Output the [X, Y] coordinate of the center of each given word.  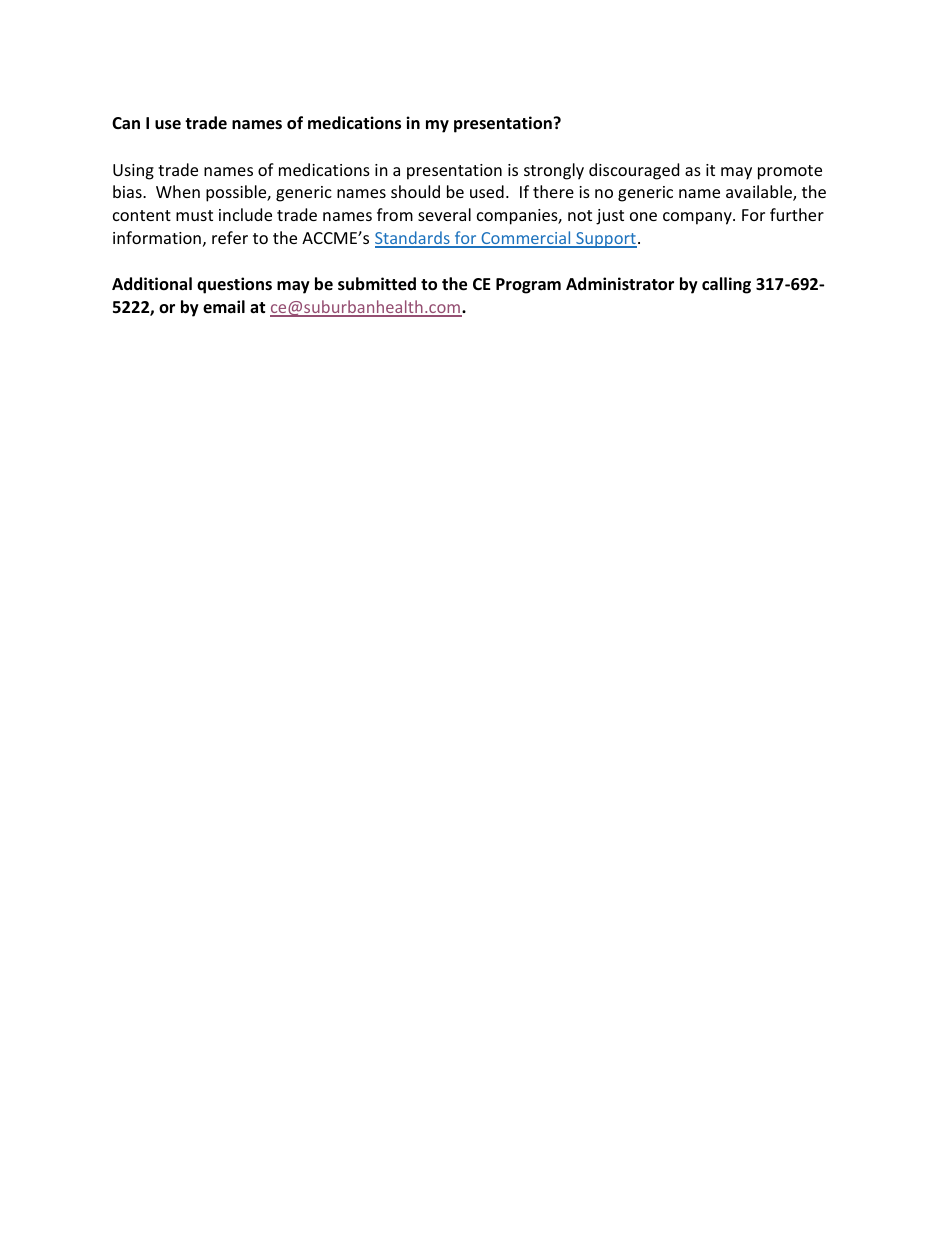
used [487, 191]
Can [126, 123]
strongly [554, 171]
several [444, 214]
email [224, 306]
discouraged [634, 171]
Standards [413, 239]
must [194, 215]
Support [605, 240]
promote [790, 172]
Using [133, 172]
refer [230, 237]
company [698, 218]
